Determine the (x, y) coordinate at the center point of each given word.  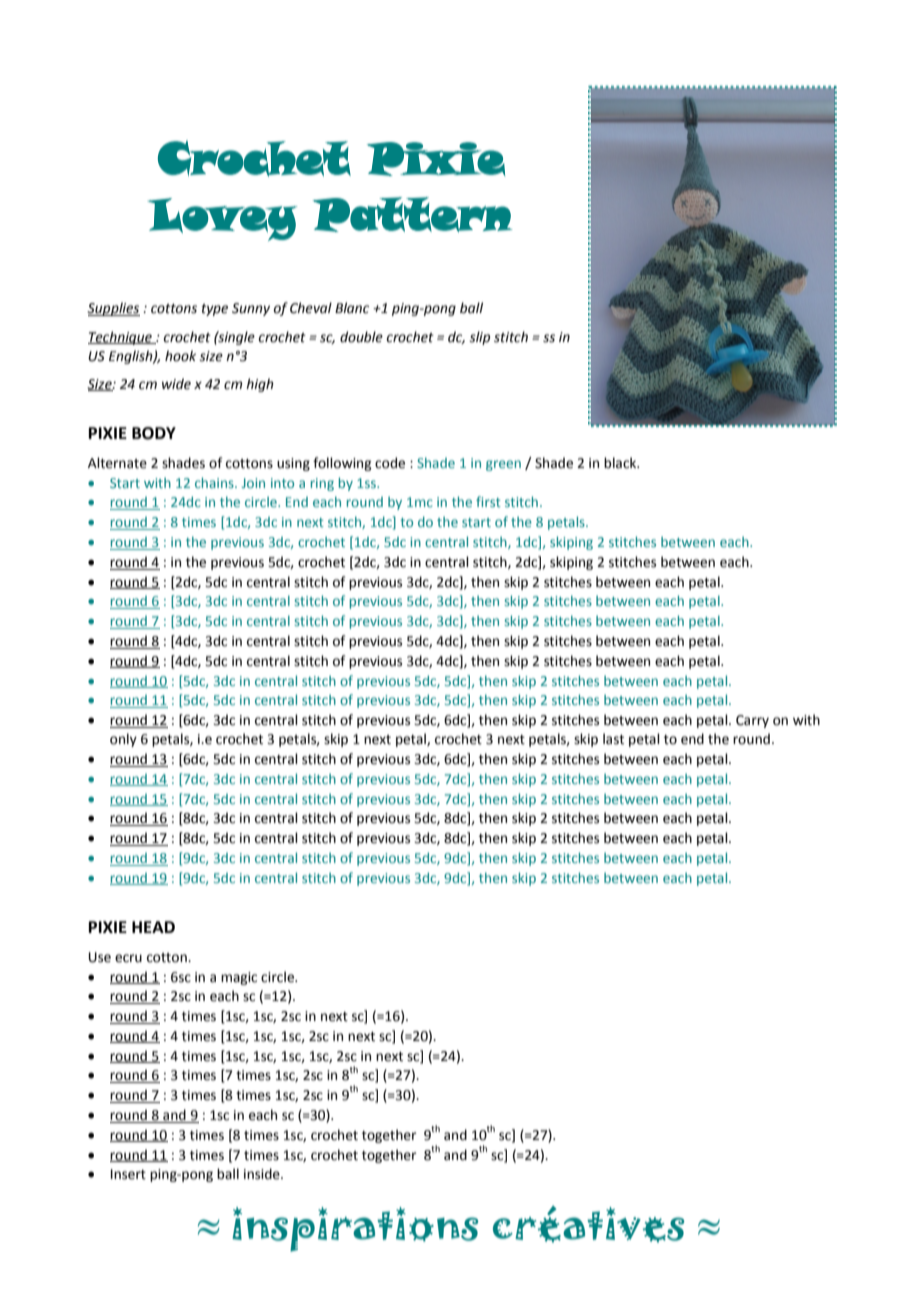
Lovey (222, 219)
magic (239, 978)
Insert (128, 1174)
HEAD (153, 927)
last (613, 739)
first (488, 501)
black (621, 463)
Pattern (413, 214)
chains (215, 482)
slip (479, 338)
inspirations (355, 1229)
